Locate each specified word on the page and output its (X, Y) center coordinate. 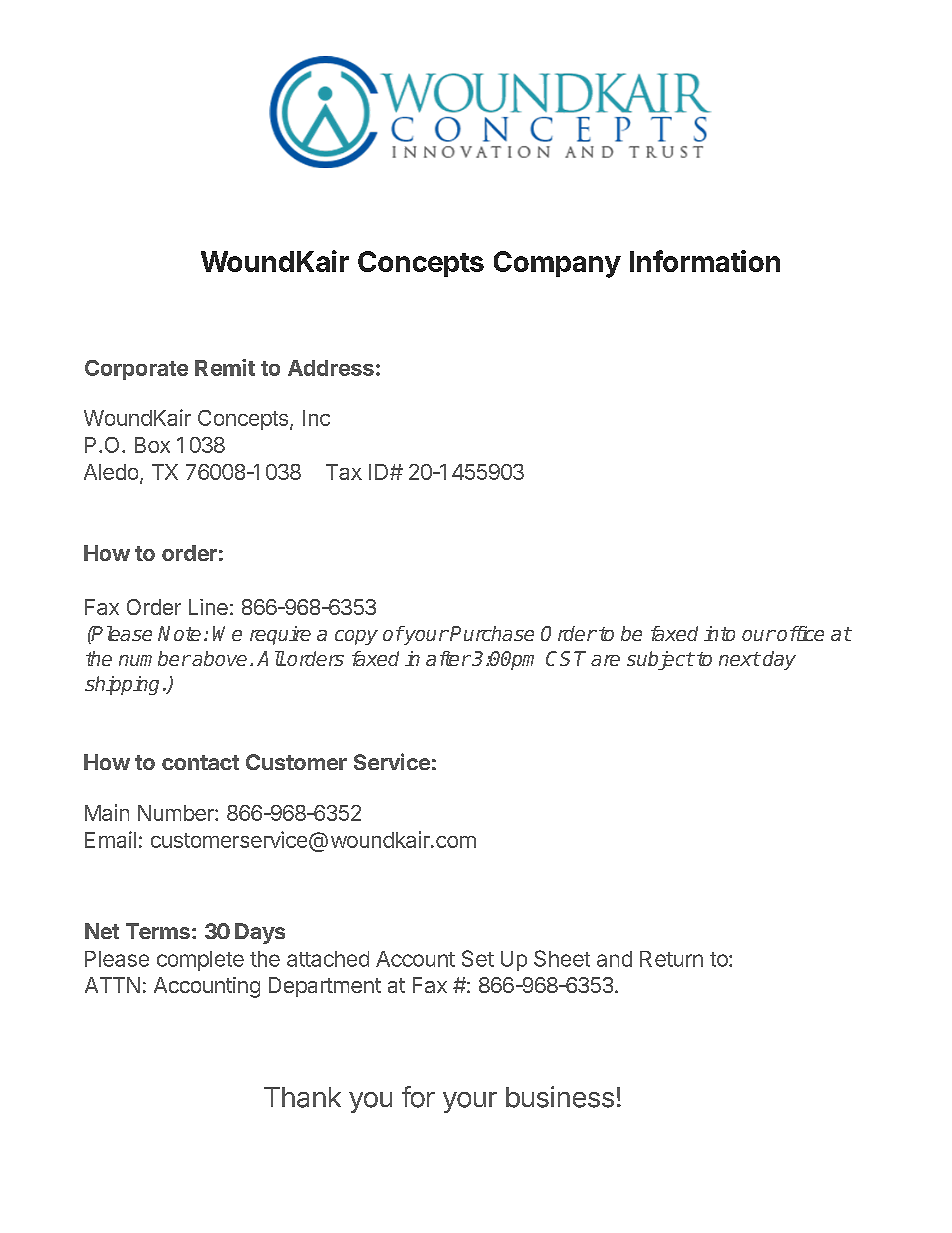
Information (705, 261)
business (560, 1097)
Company (557, 264)
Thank (302, 1097)
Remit (225, 367)
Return (671, 959)
